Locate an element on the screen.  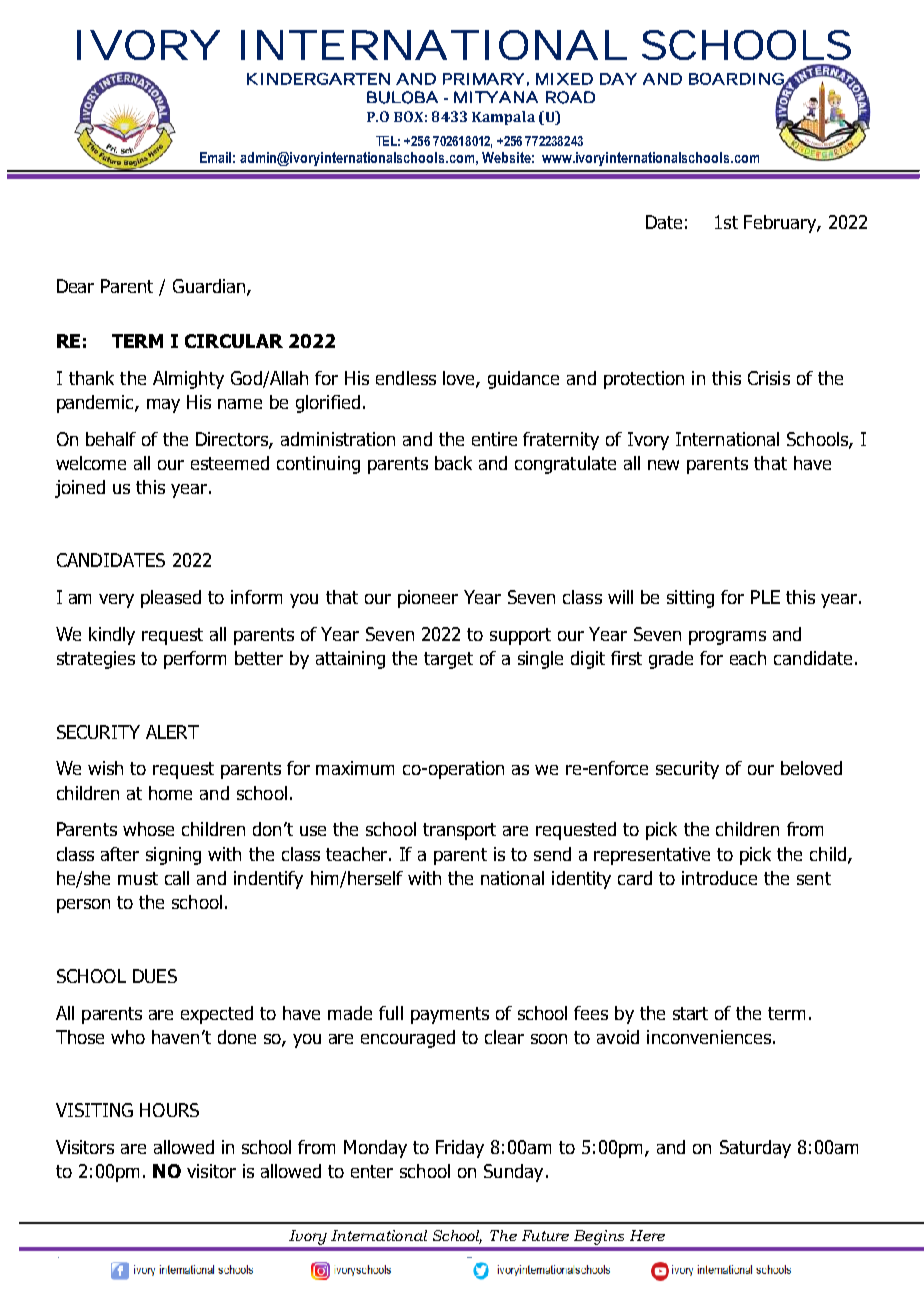
introduce is located at coordinates (719, 878).
